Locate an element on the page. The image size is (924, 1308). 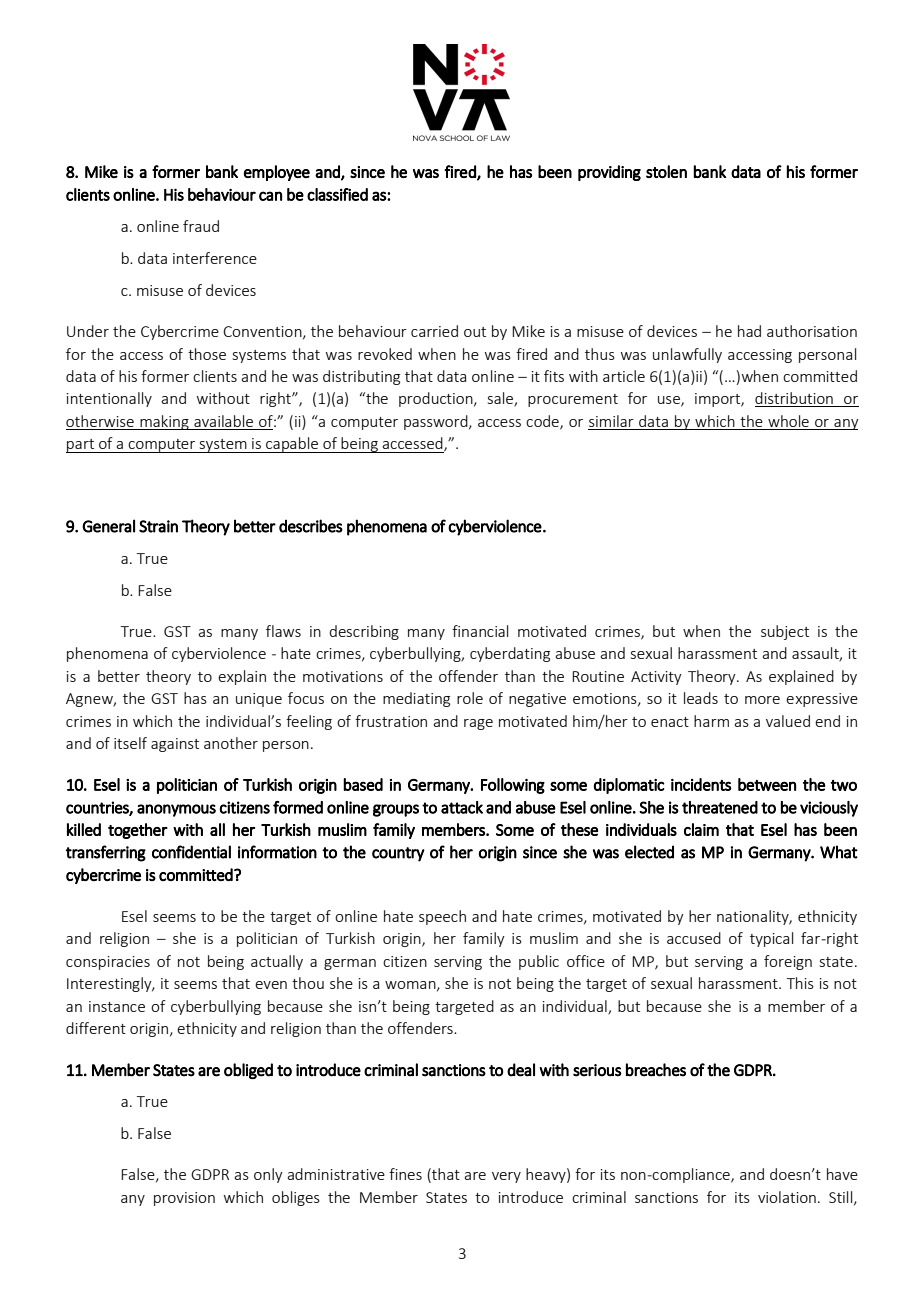
very is located at coordinates (506, 1177).
